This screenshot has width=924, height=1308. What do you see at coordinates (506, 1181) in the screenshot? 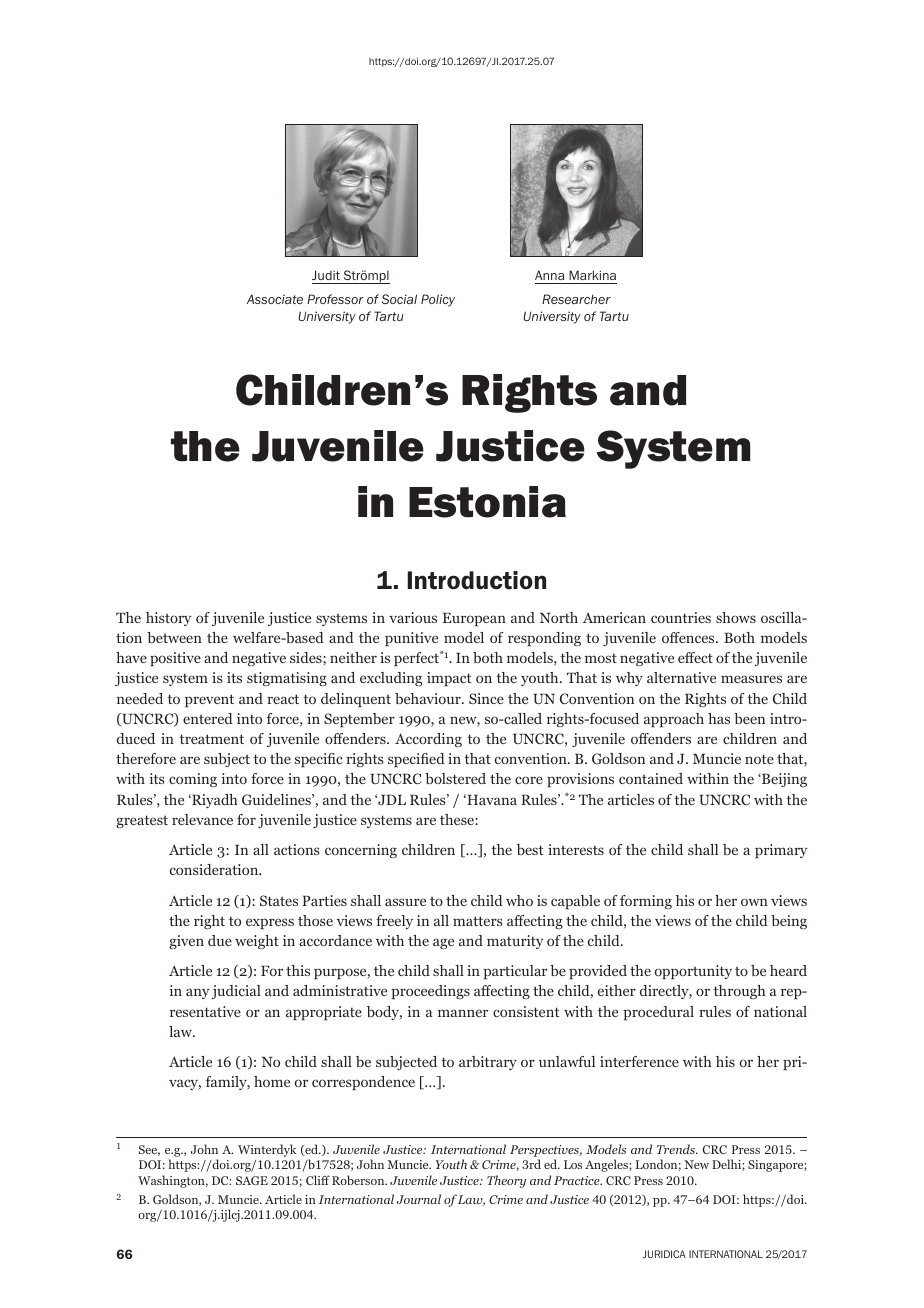
I see `Theory` at bounding box center [506, 1181].
